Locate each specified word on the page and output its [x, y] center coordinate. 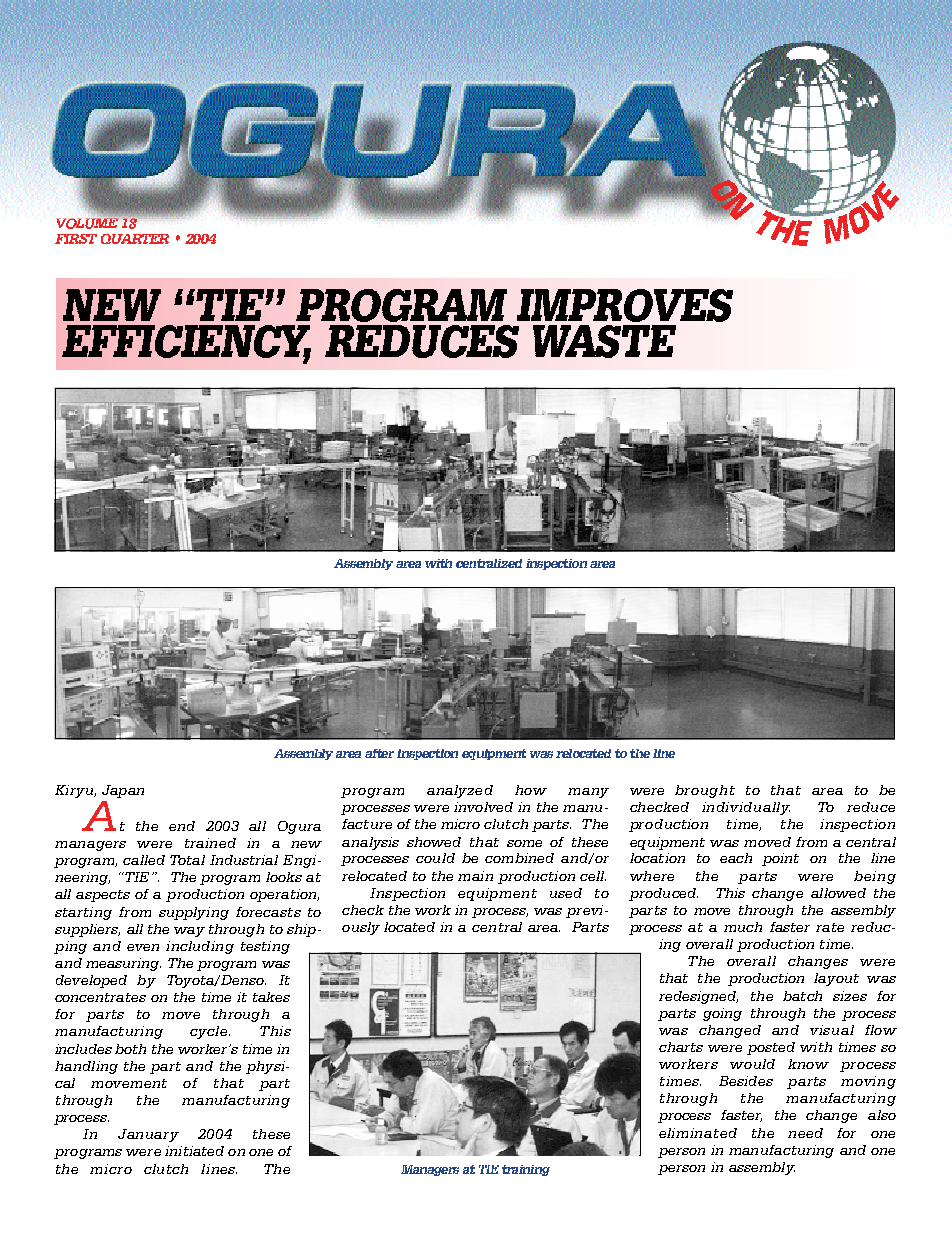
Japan [123, 791]
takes [271, 997]
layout [836, 979]
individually [746, 808]
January [148, 1135]
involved [483, 807]
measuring [123, 964]
